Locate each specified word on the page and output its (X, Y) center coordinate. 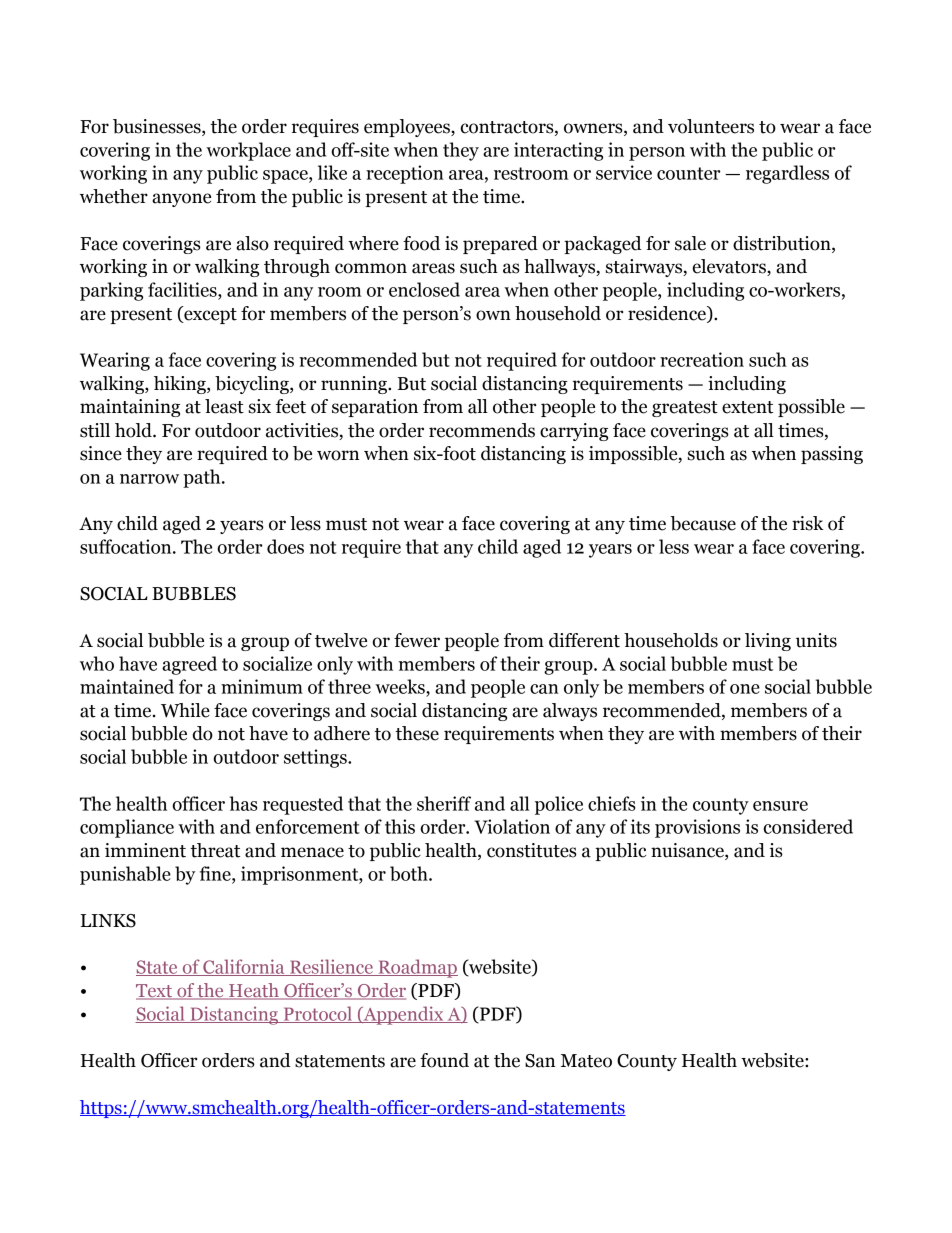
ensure (780, 806)
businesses (158, 127)
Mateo (586, 1061)
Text (155, 992)
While (185, 710)
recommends (482, 430)
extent (747, 407)
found (444, 1060)
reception (405, 174)
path (203, 478)
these (417, 733)
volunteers (711, 126)
